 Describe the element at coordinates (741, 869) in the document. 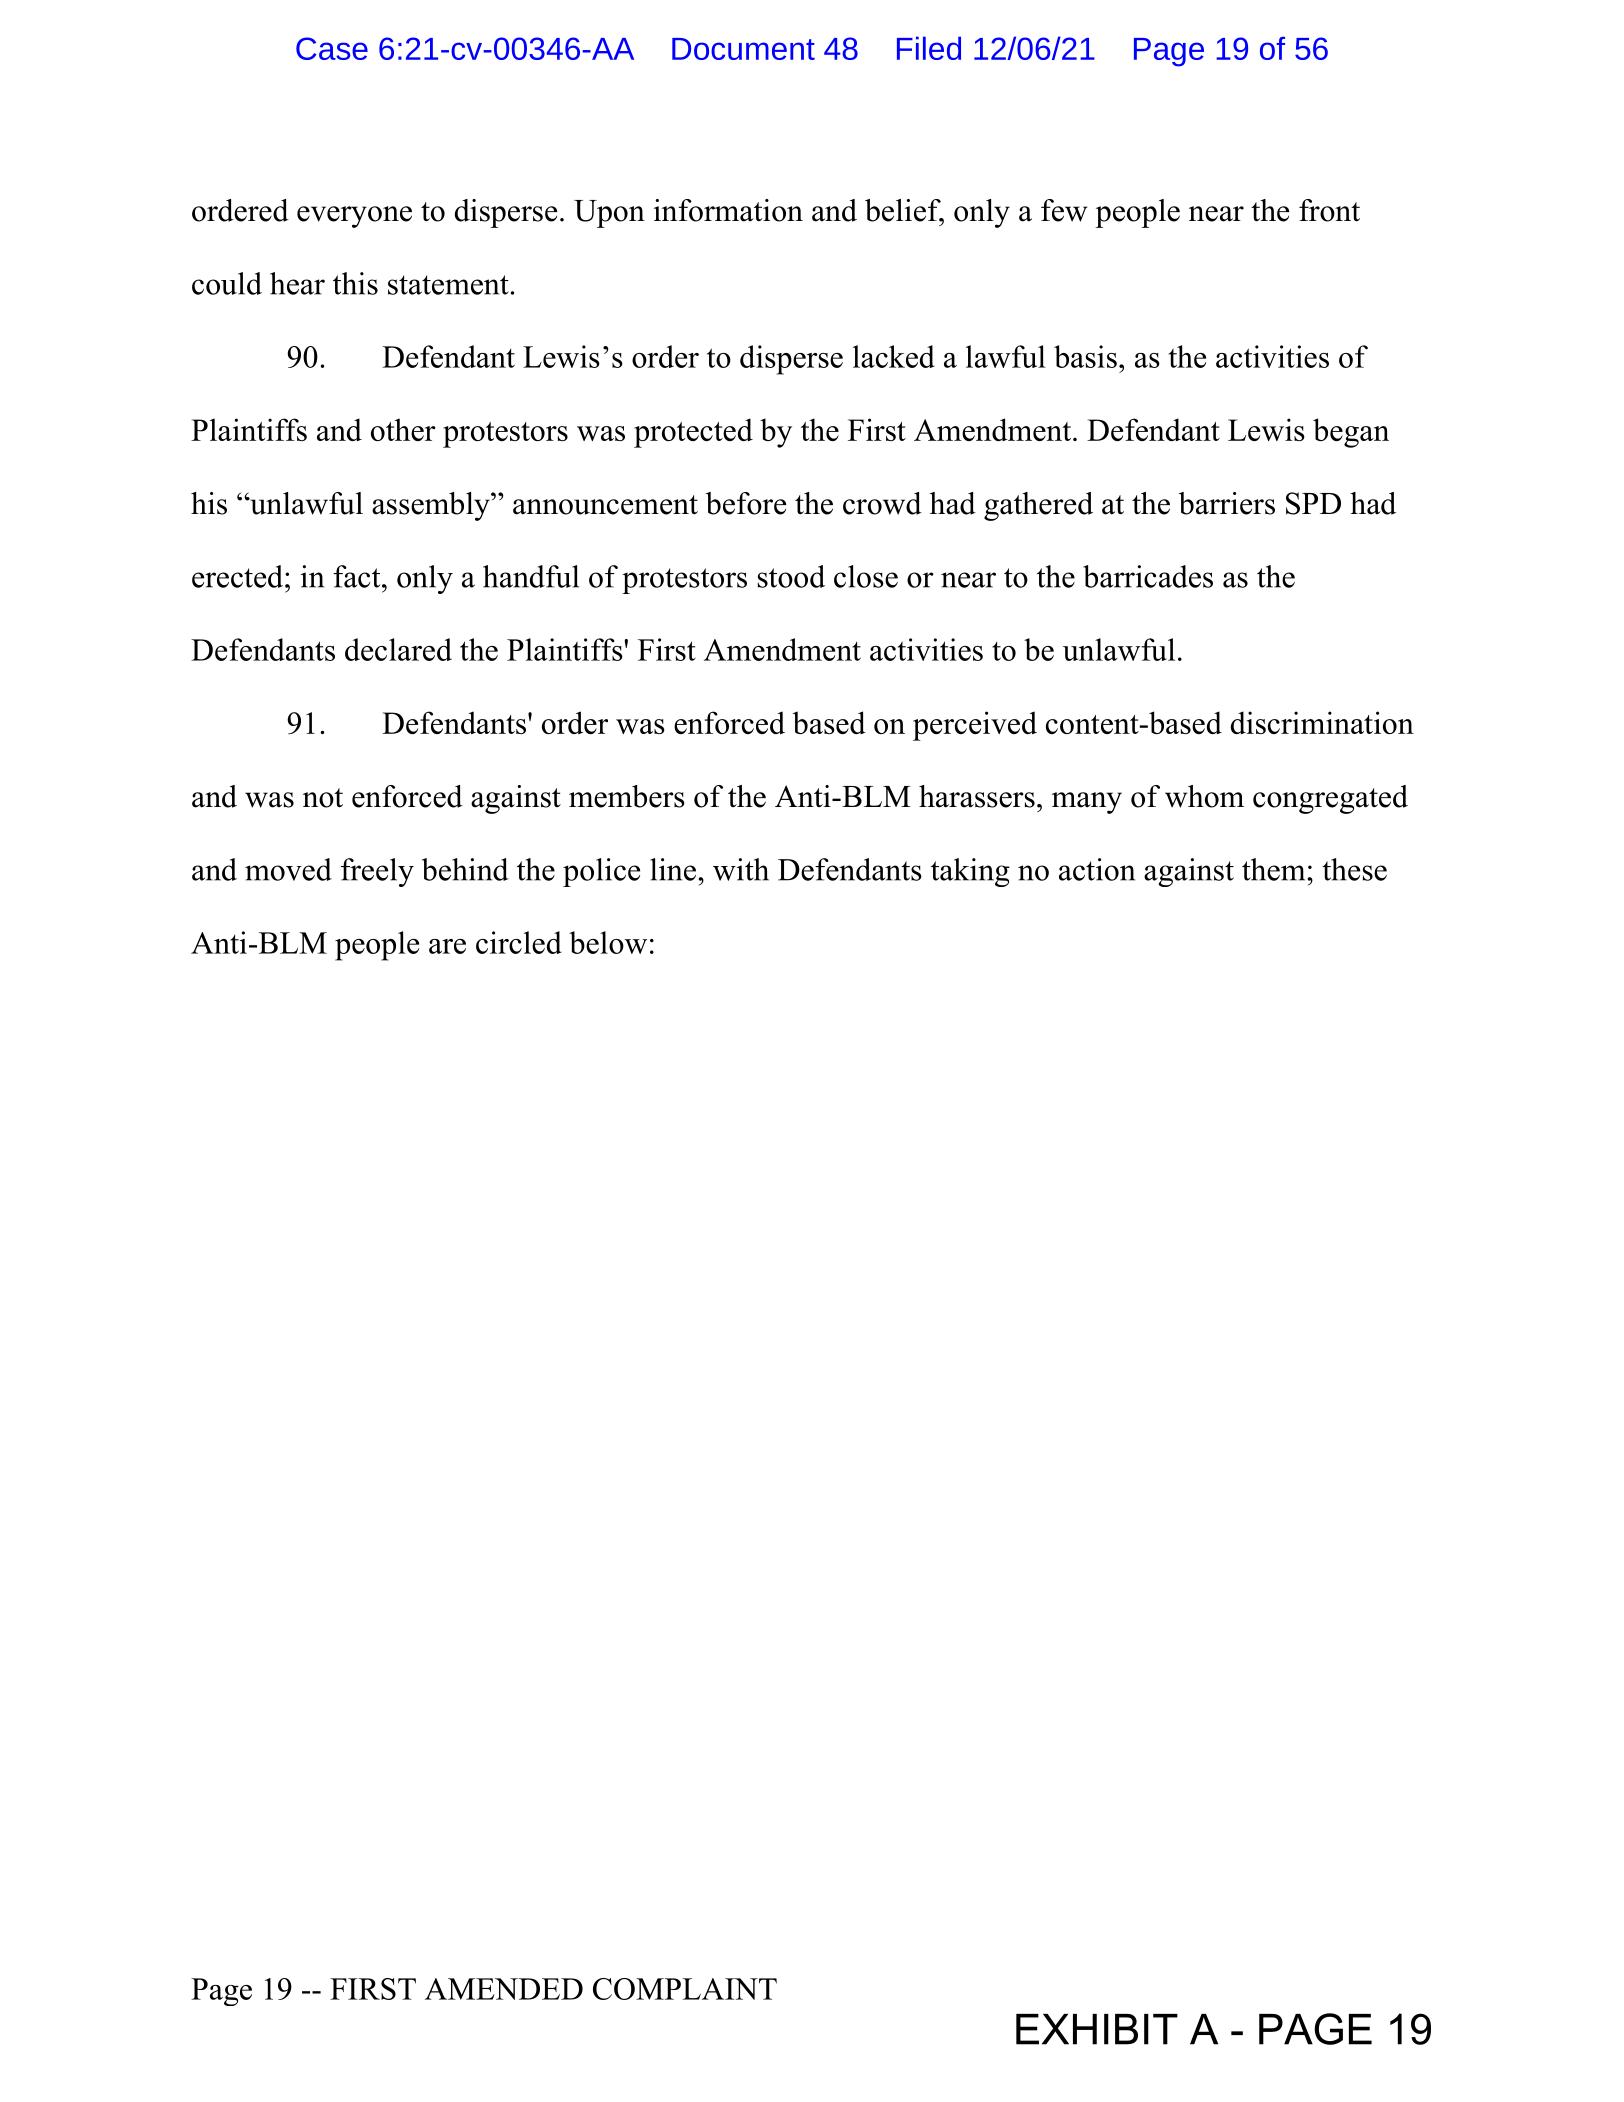

I see `with` at that location.
